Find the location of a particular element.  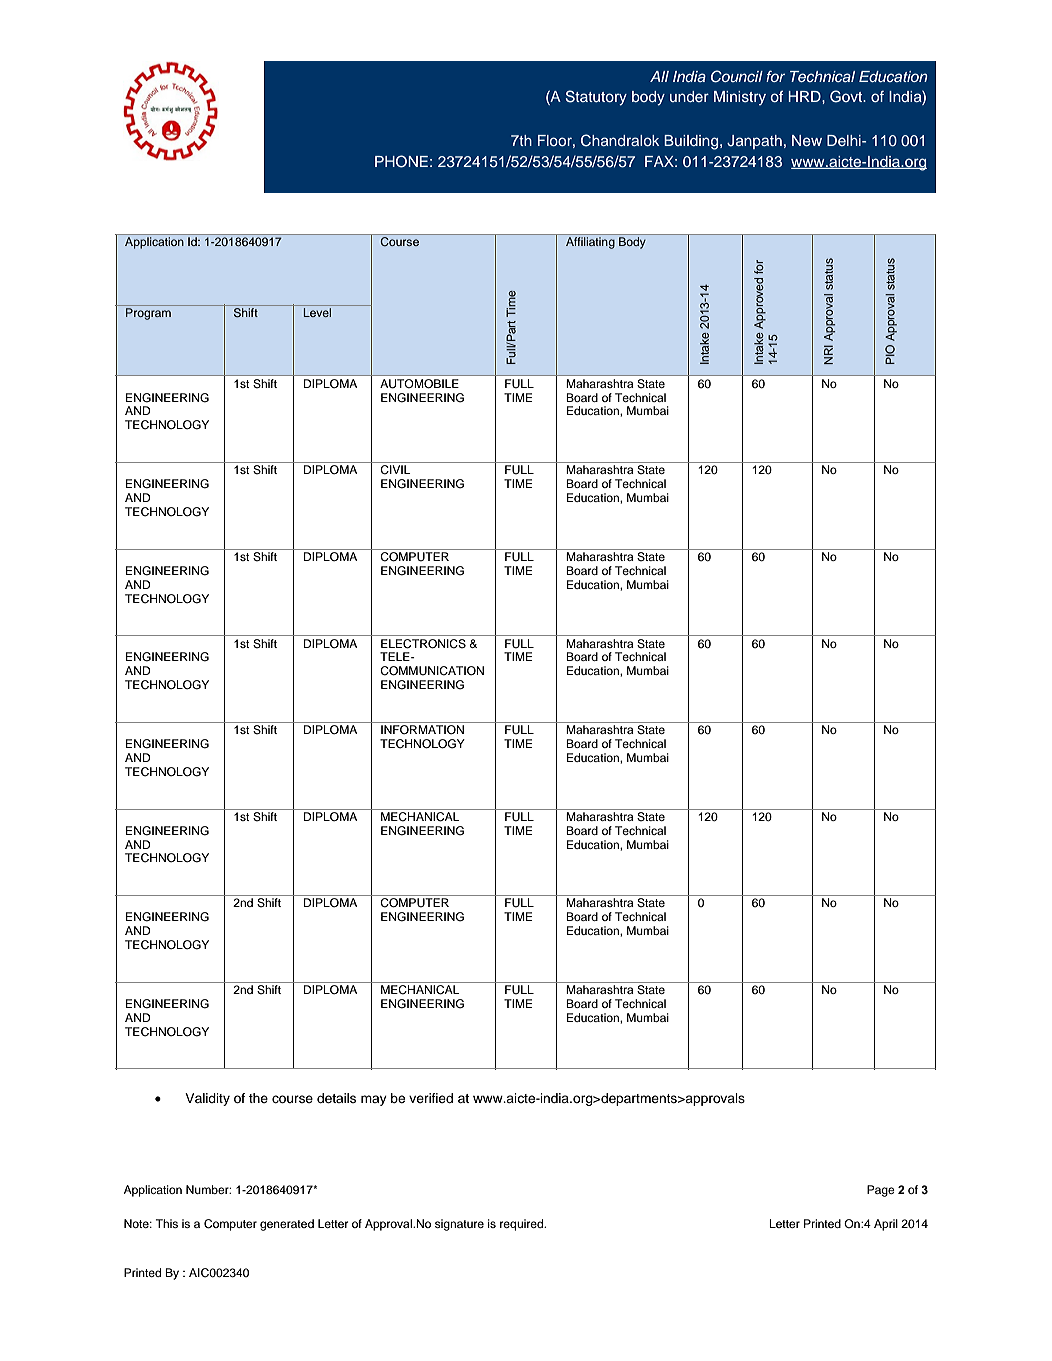

PHONE is located at coordinates (401, 161).
